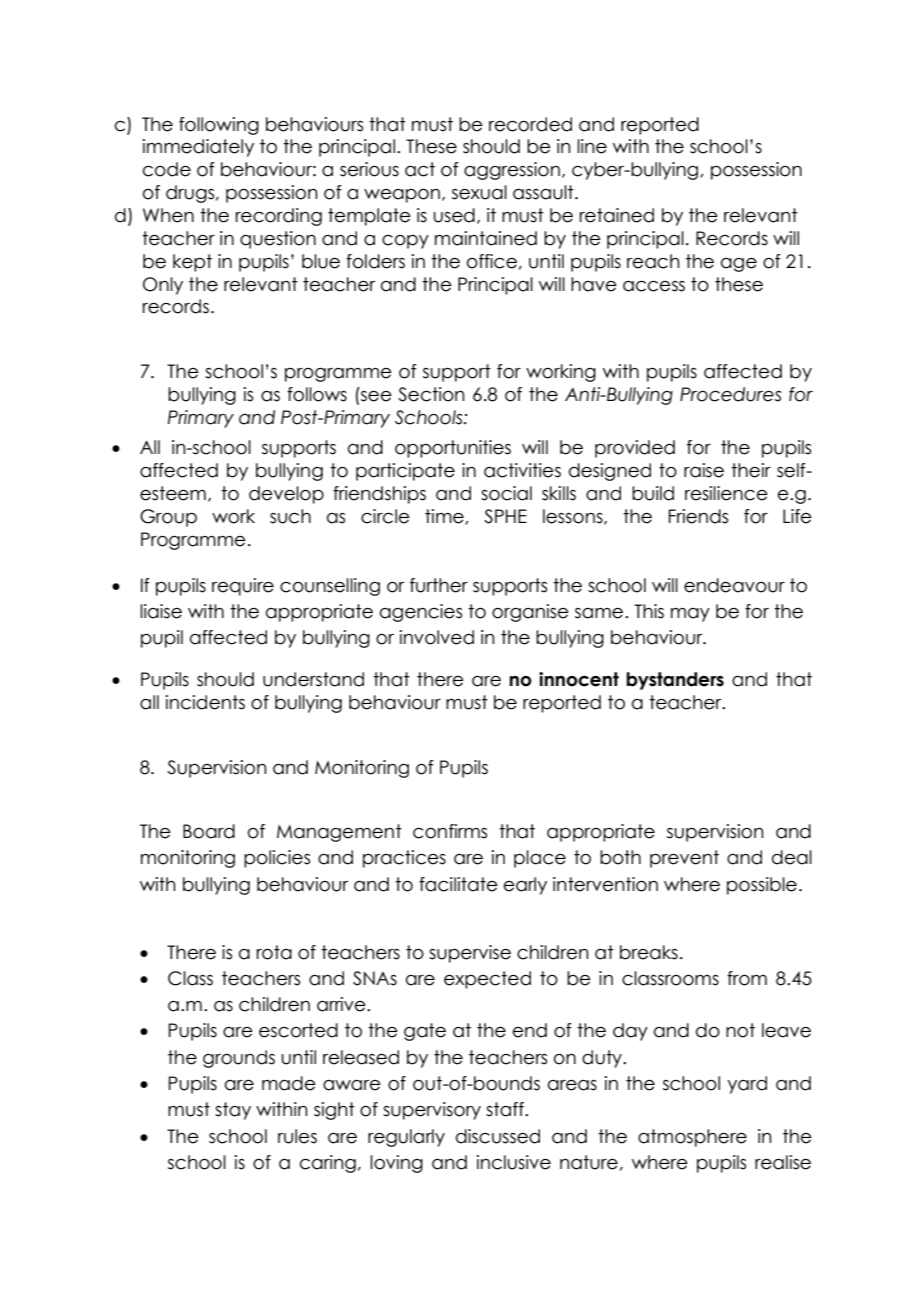  I want to click on resilience, so click(726, 493).
